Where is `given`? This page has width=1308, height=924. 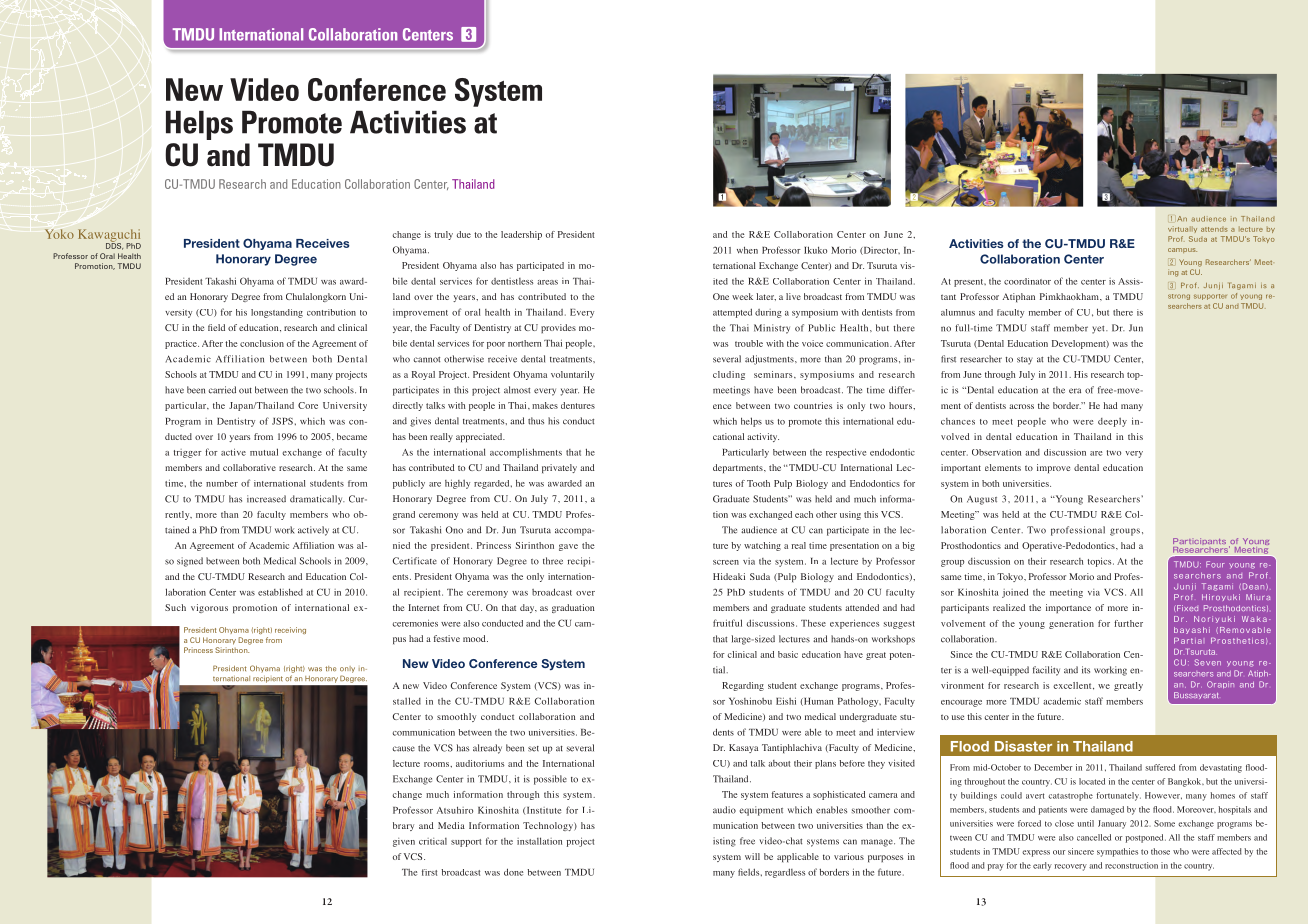 given is located at coordinates (404, 842).
